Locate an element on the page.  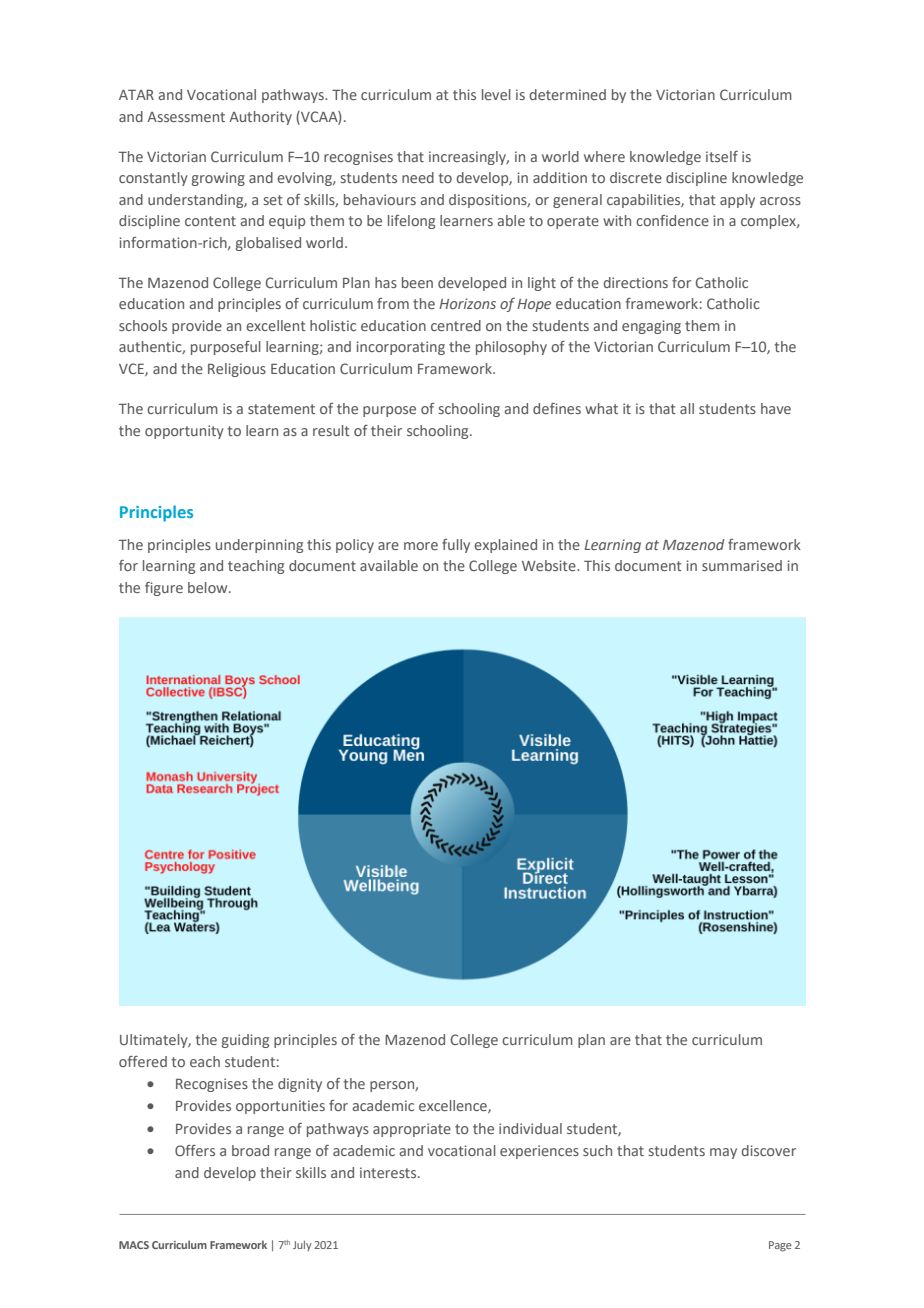
itself is located at coordinates (722, 156).
